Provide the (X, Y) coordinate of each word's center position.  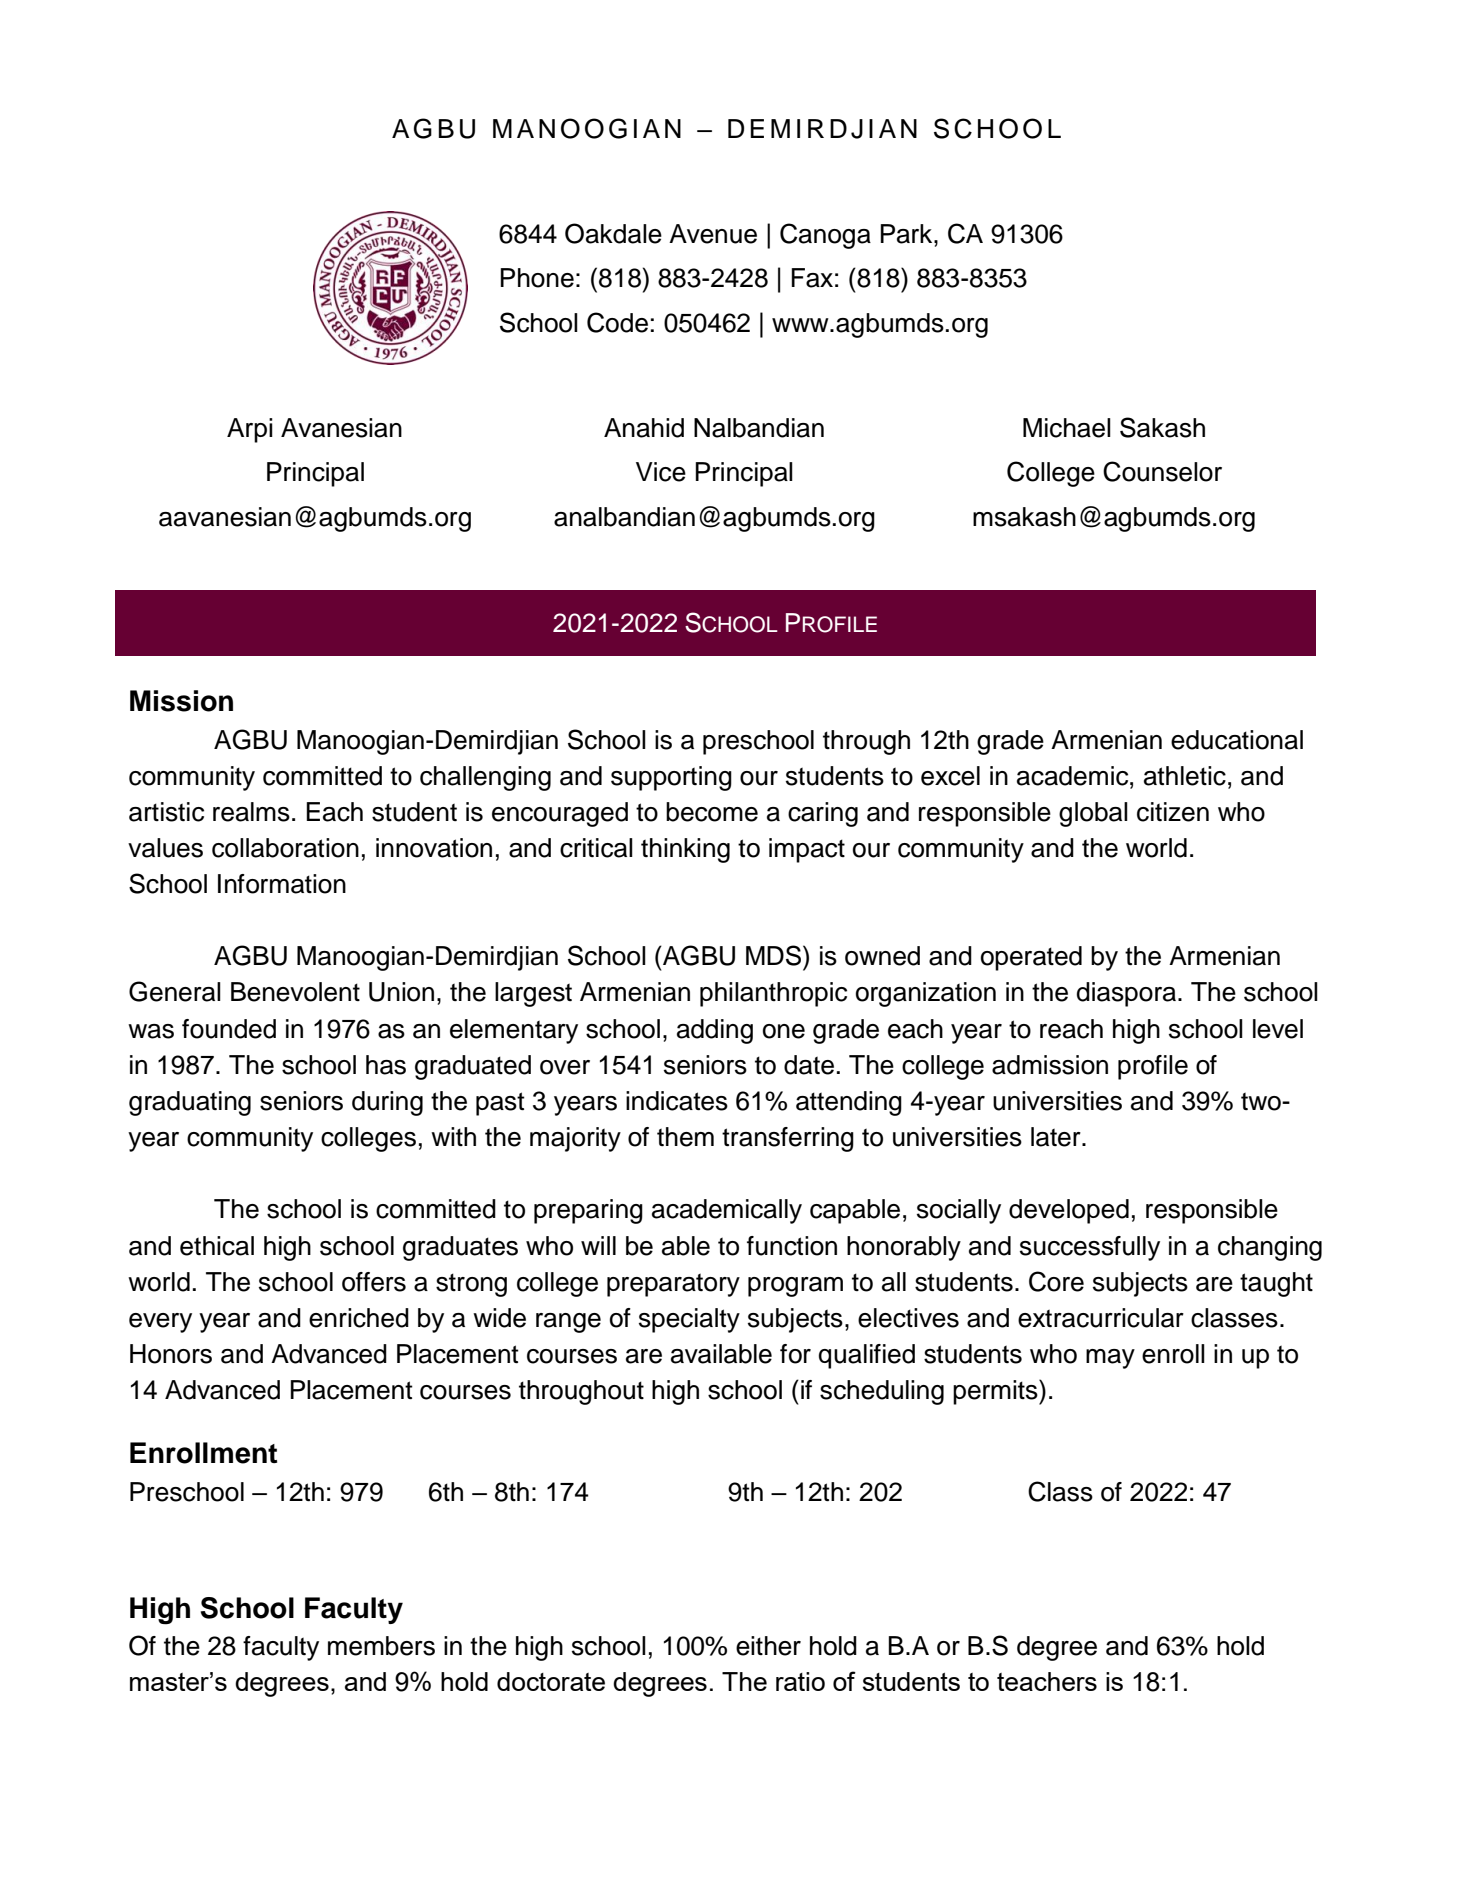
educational (1237, 740)
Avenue (713, 234)
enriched (359, 1318)
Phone (537, 278)
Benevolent (295, 992)
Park (908, 234)
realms (251, 812)
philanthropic (773, 994)
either (768, 1646)
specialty (689, 1320)
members (381, 1646)
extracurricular (1101, 1318)
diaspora (1126, 994)
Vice (661, 472)
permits (996, 1392)
